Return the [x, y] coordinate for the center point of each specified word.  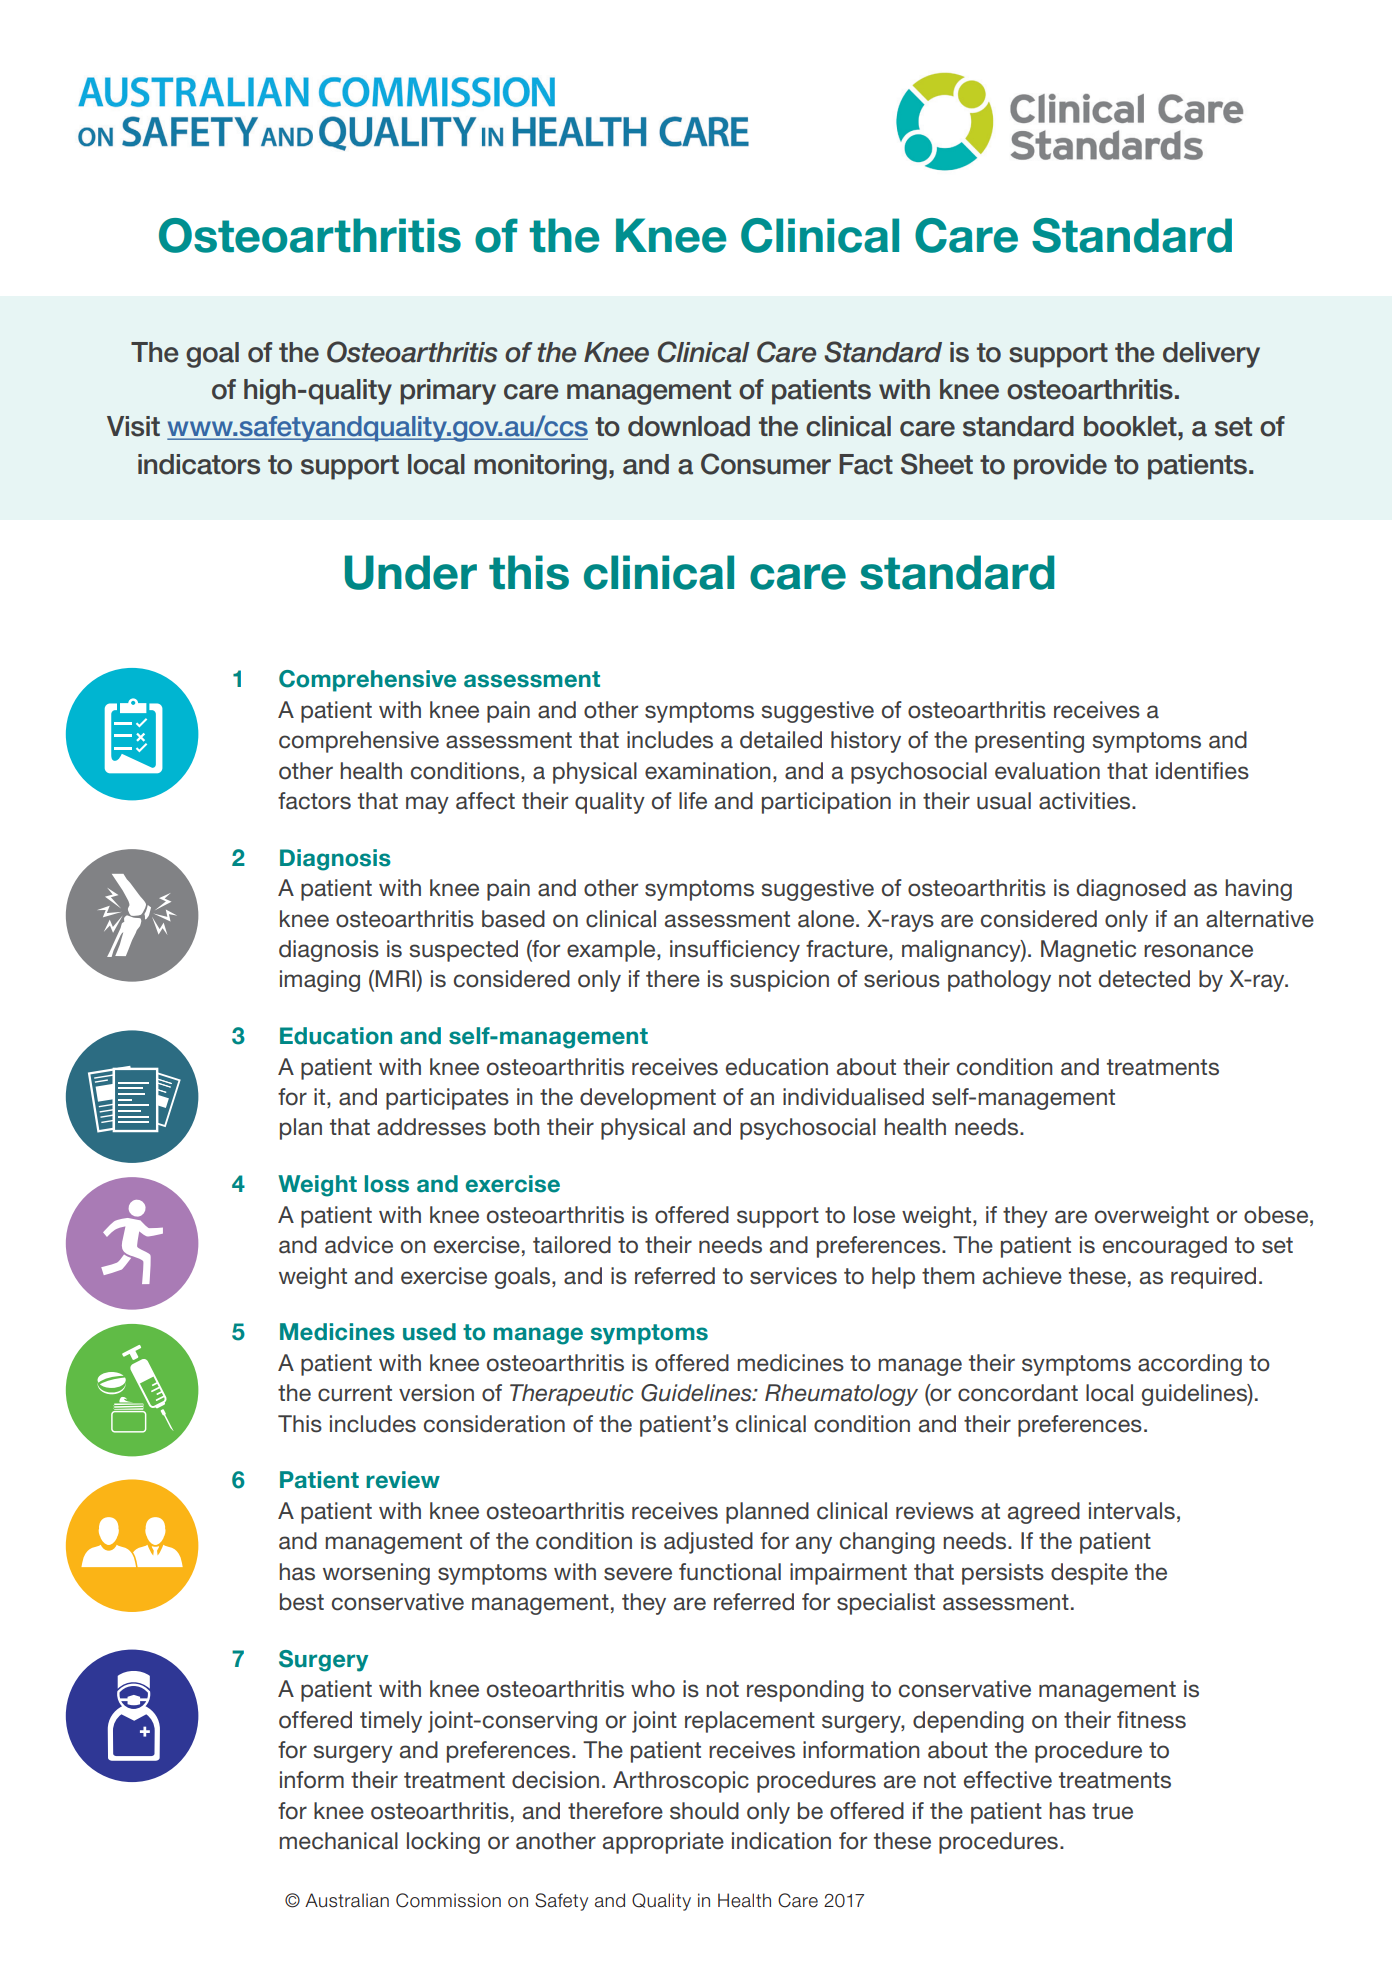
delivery [1211, 355]
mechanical [338, 1841]
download [689, 426]
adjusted [708, 1543]
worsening [376, 1574]
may [427, 805]
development [648, 1099]
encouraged [1165, 1247]
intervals [1132, 1511]
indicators [199, 464]
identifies [1202, 771]
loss [387, 1184]
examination [708, 771]
